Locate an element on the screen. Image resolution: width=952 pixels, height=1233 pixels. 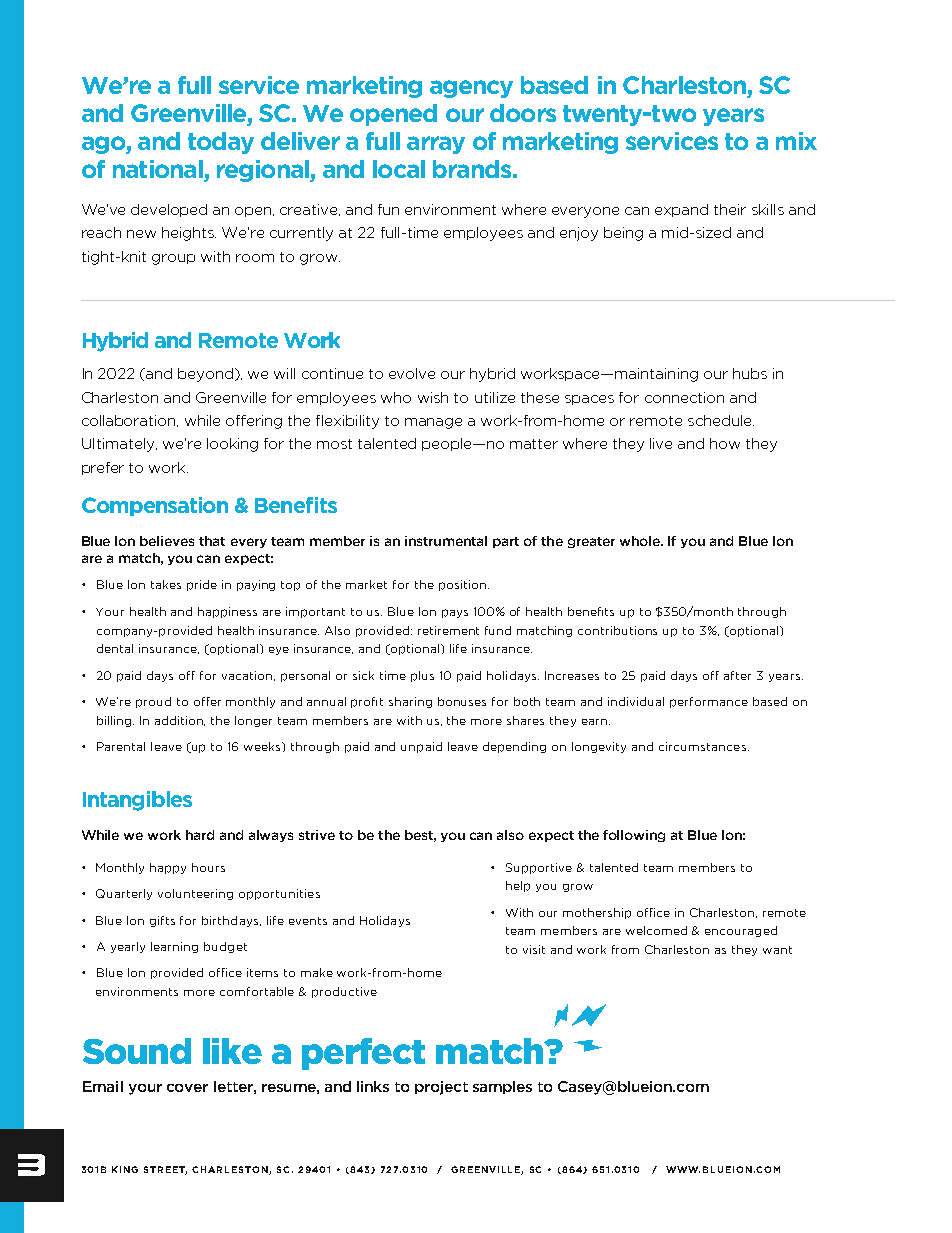
array is located at coordinates (436, 145).
